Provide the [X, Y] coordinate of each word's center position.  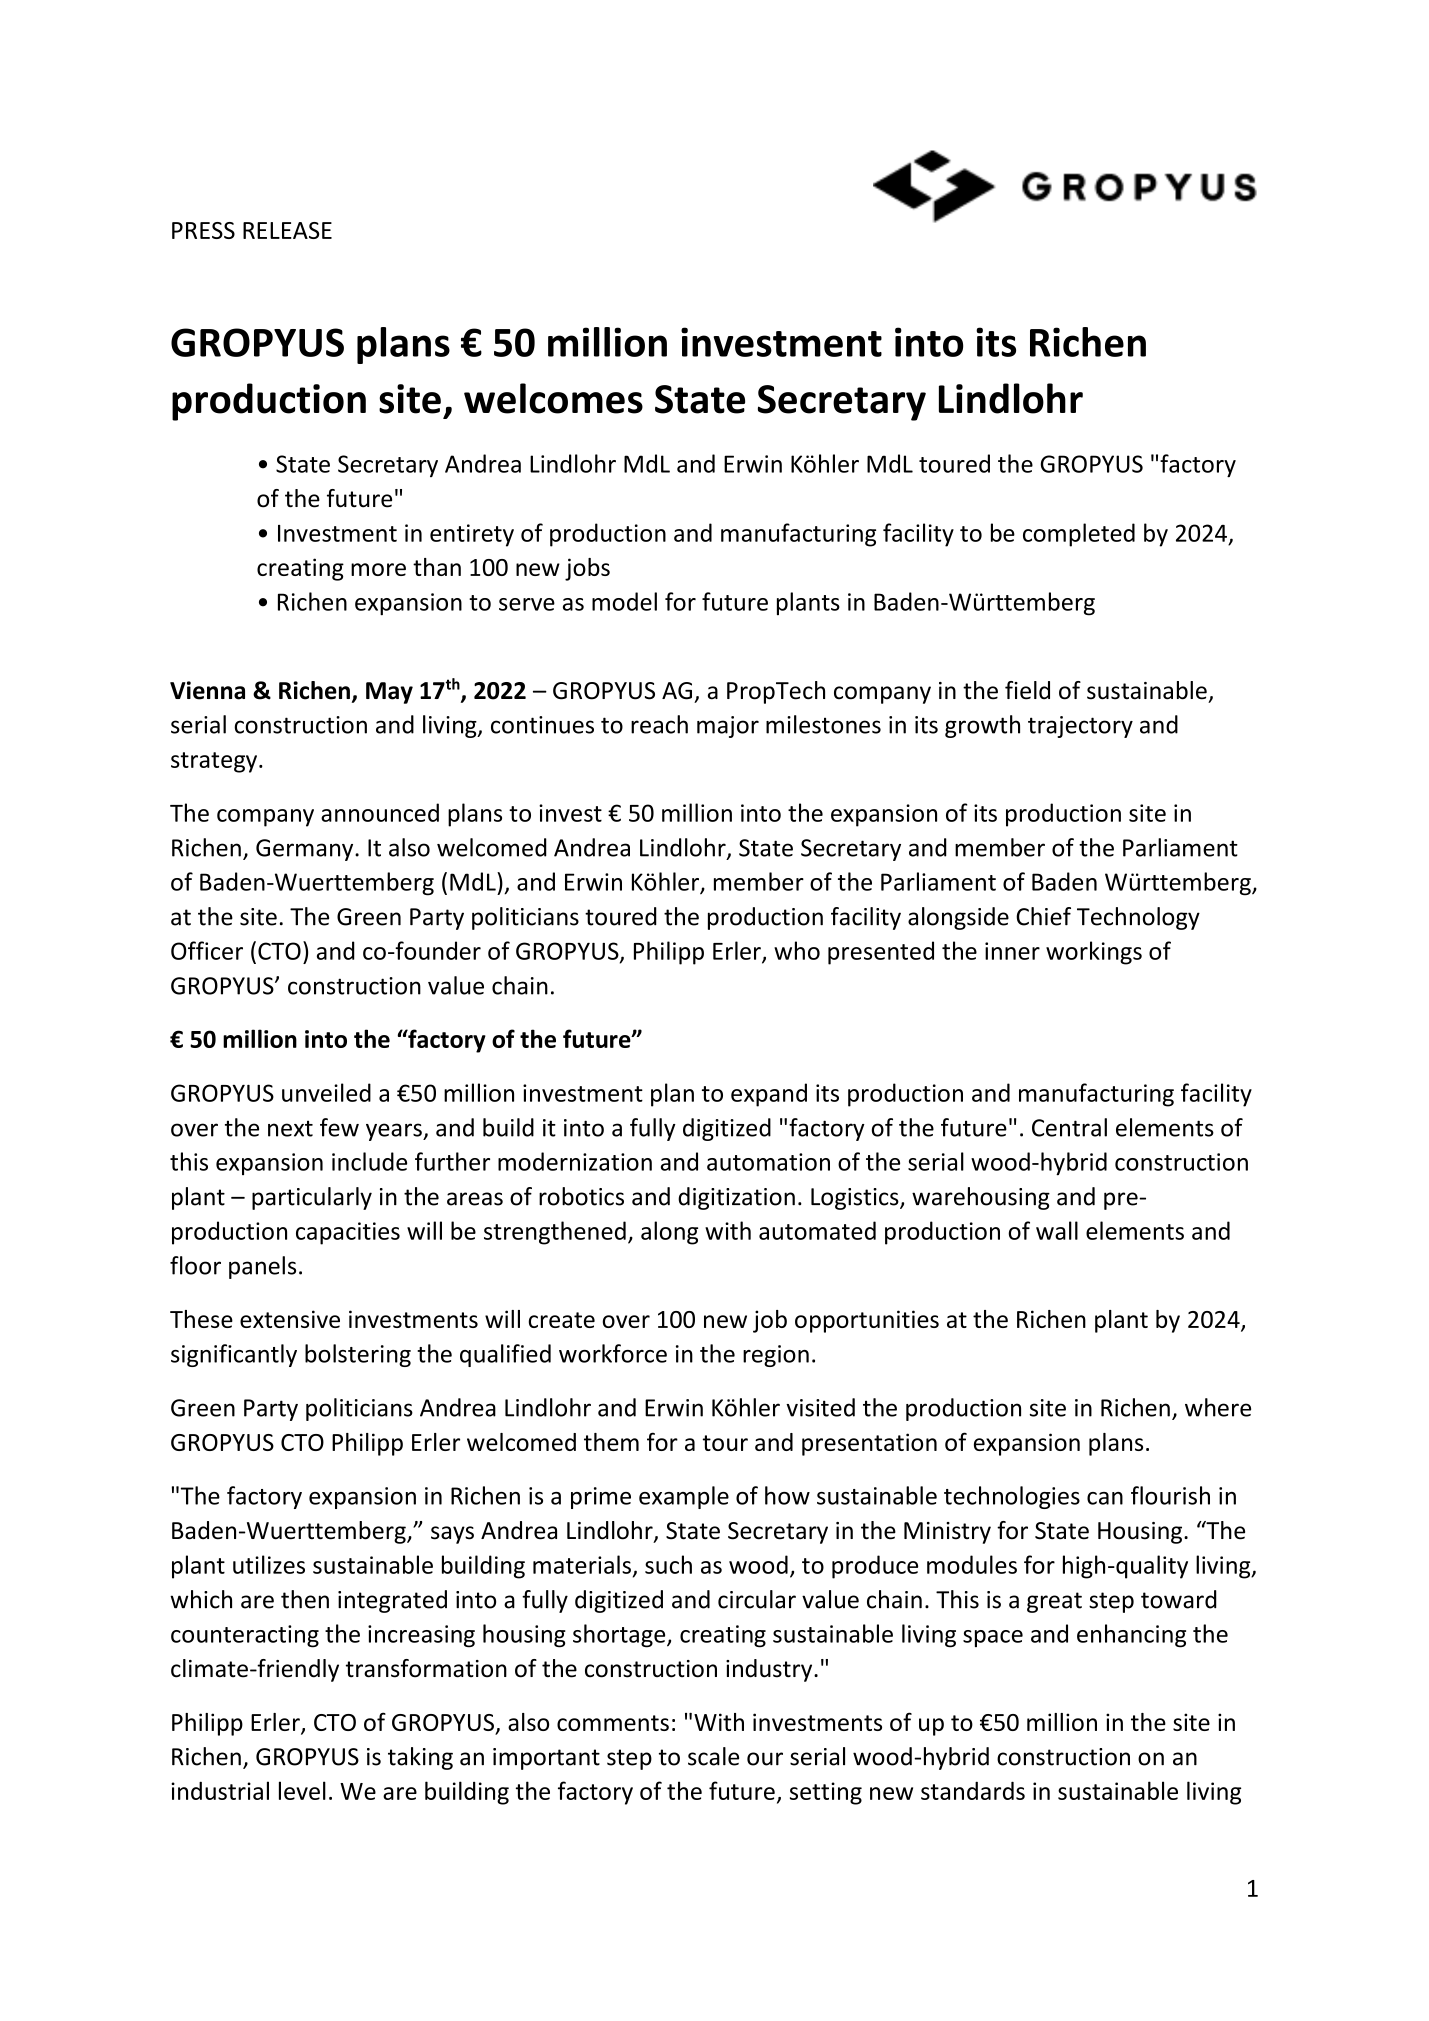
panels [262, 1267]
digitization [736, 1198]
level [302, 1790]
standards [973, 1790]
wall [1057, 1230]
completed [1079, 535]
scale [713, 1756]
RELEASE [287, 230]
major [728, 727]
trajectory [1080, 727]
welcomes [553, 398]
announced [380, 812]
